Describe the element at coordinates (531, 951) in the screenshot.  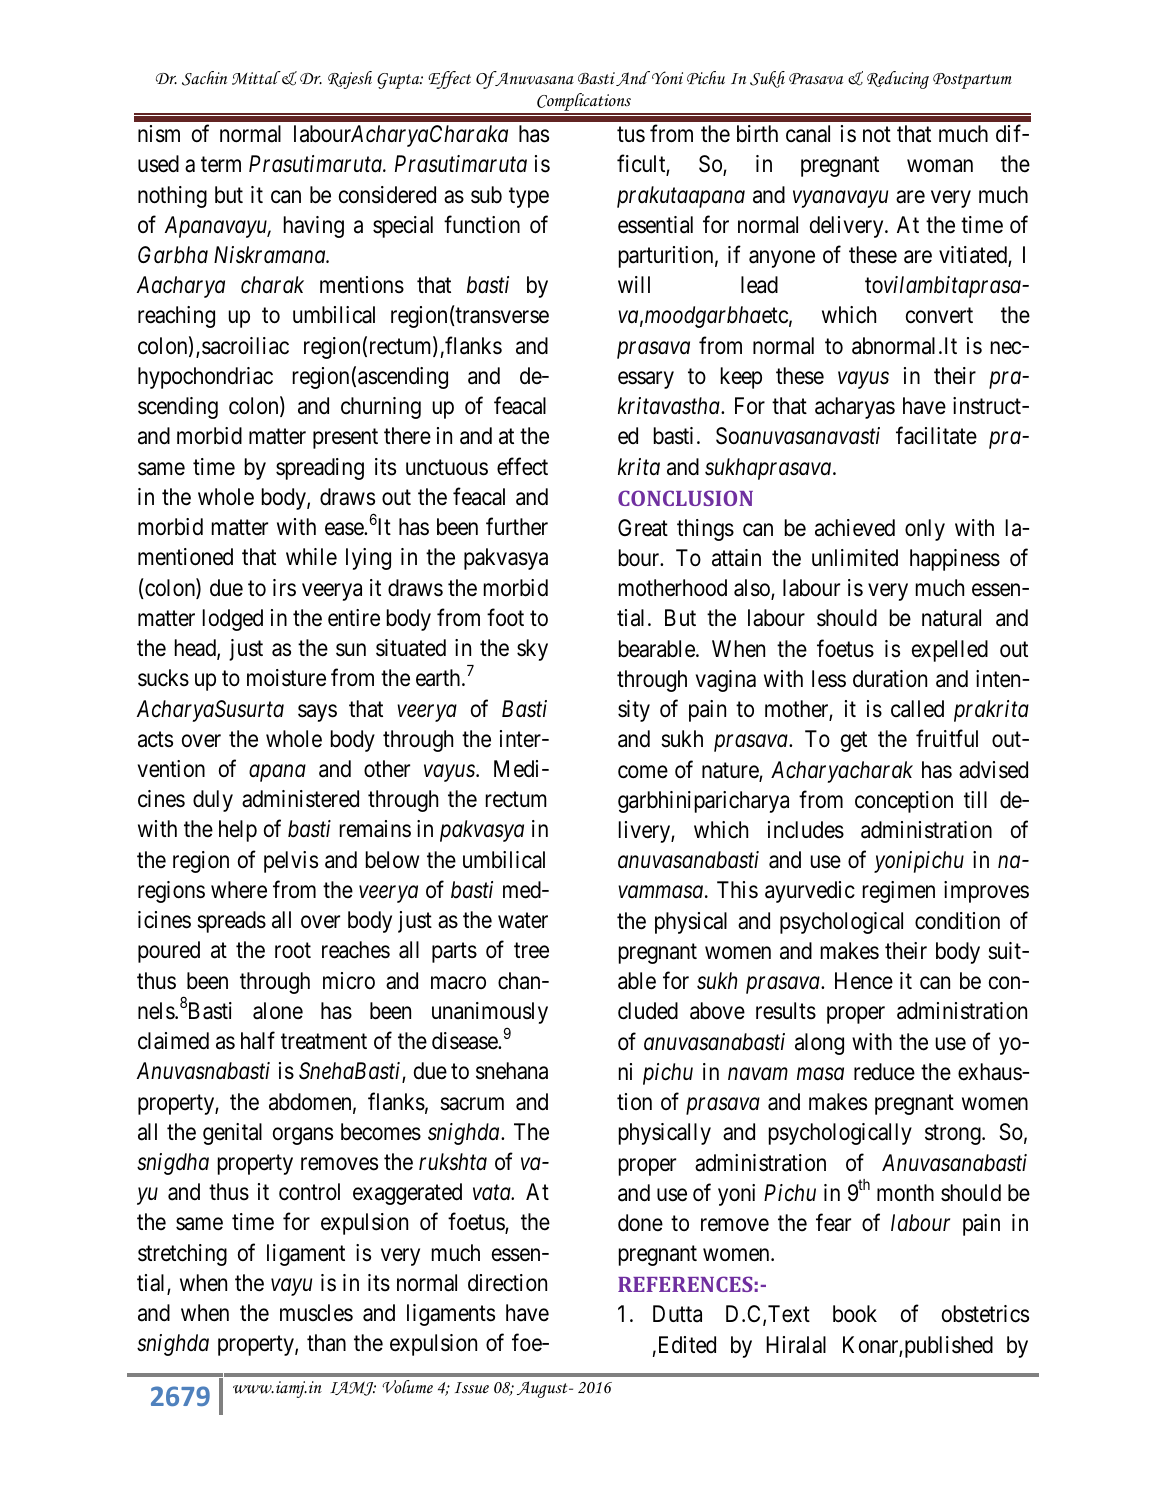
I see `tree` at that location.
